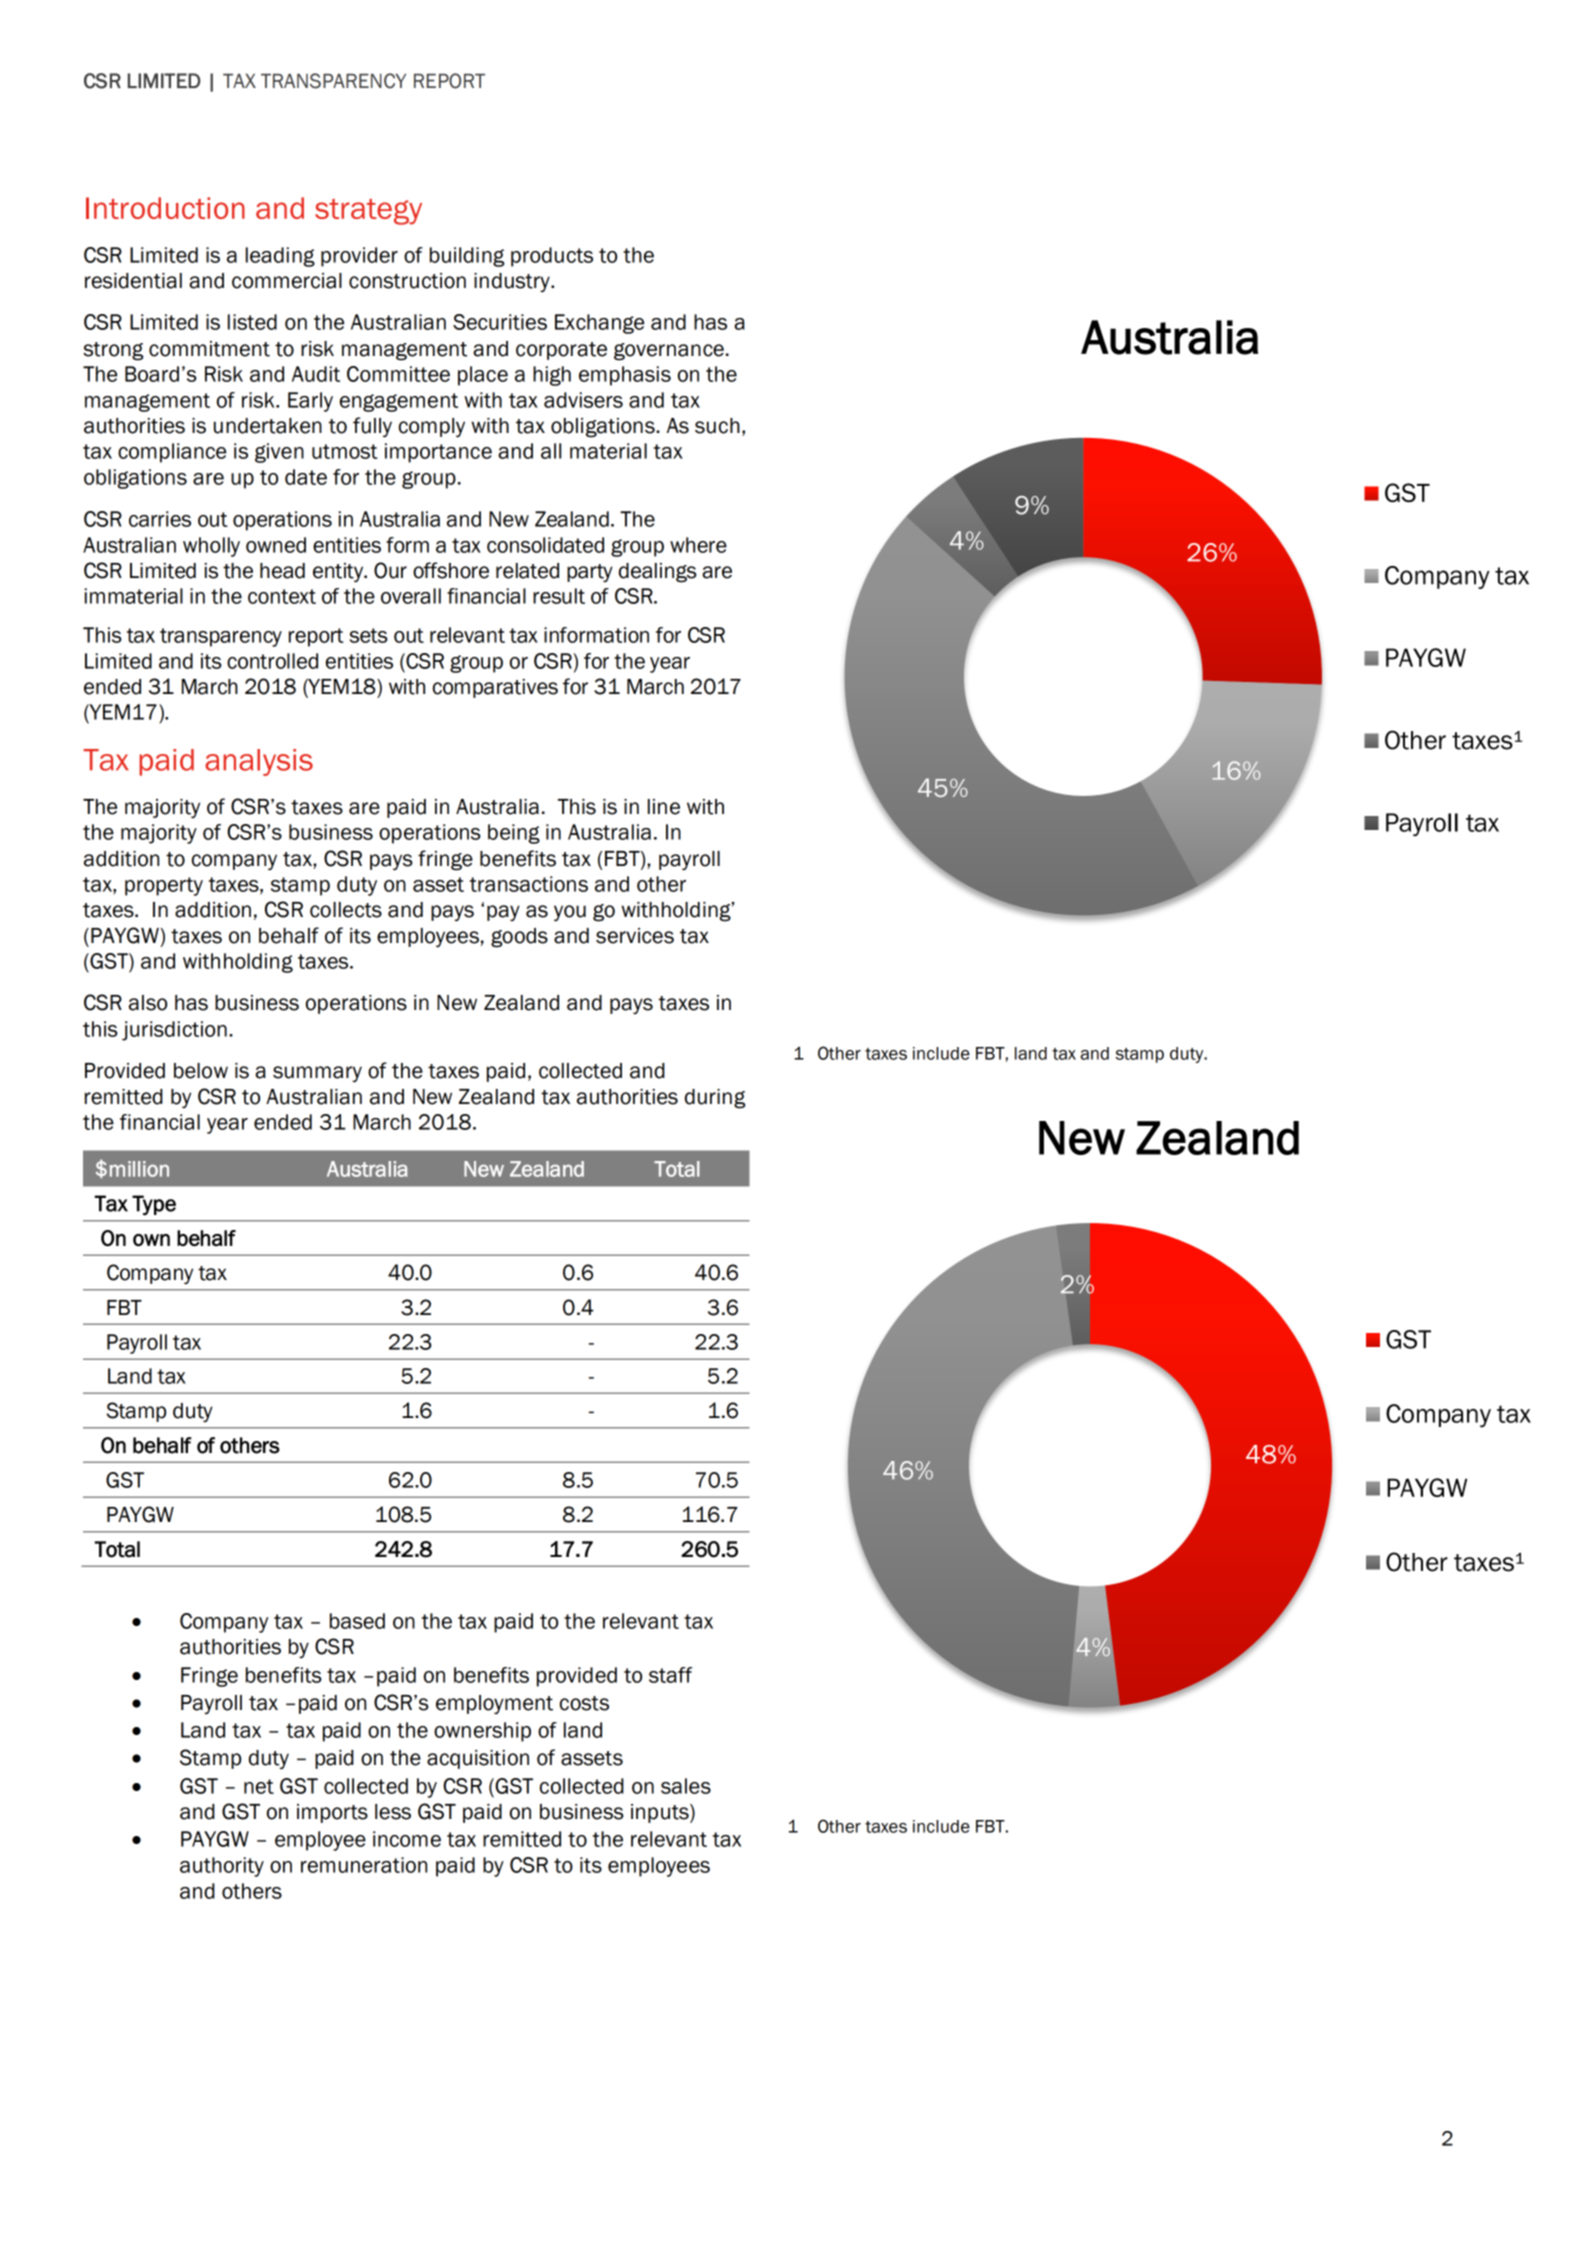 The image size is (1590, 2250). Describe the element at coordinates (165, 208) in the screenshot. I see `Introduction` at that location.
